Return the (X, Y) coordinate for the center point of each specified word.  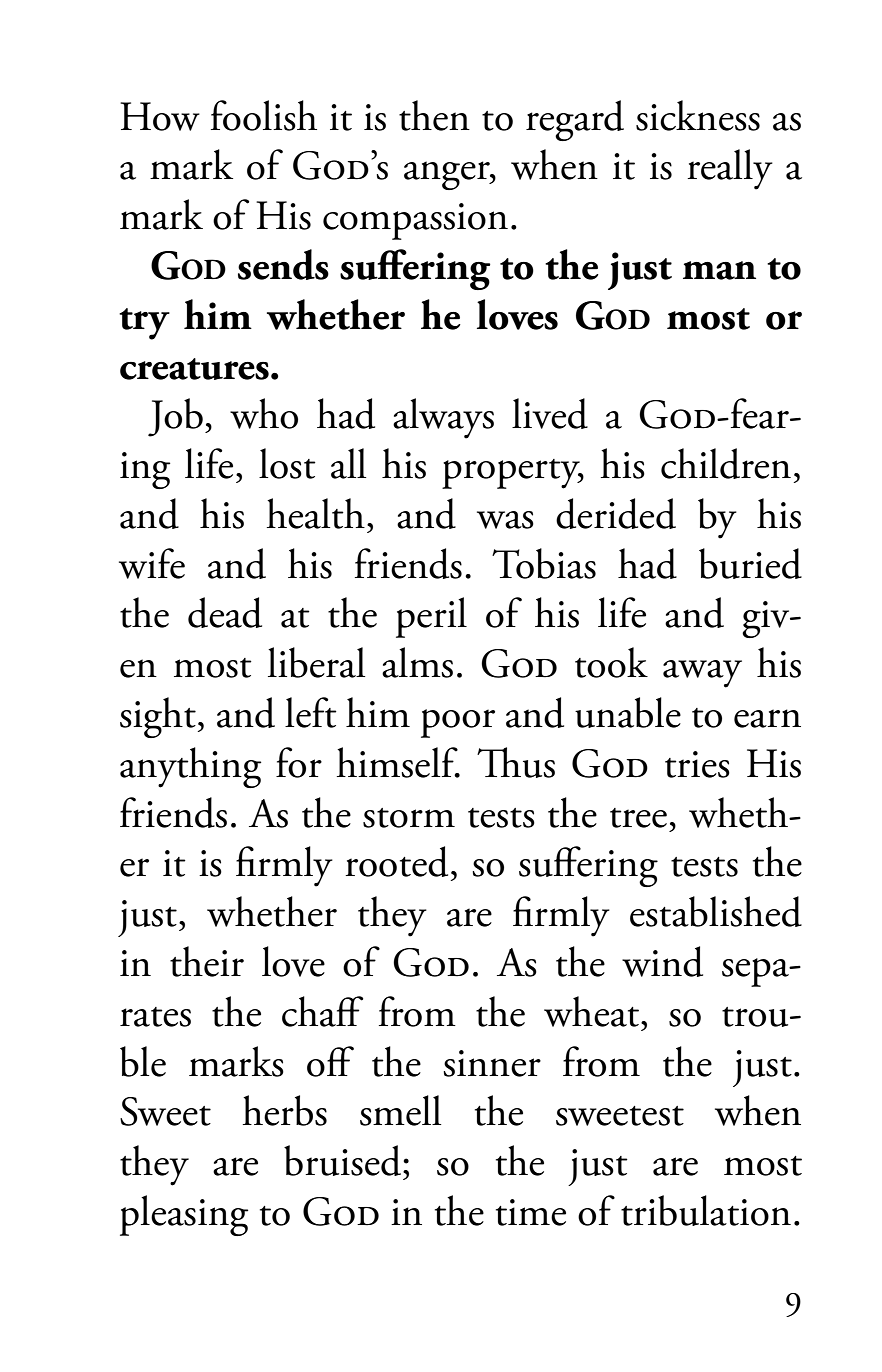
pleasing (184, 1215)
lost (287, 463)
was (505, 520)
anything (190, 767)
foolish (264, 115)
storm (409, 818)
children (726, 463)
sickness (698, 115)
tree (638, 818)
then (434, 115)
